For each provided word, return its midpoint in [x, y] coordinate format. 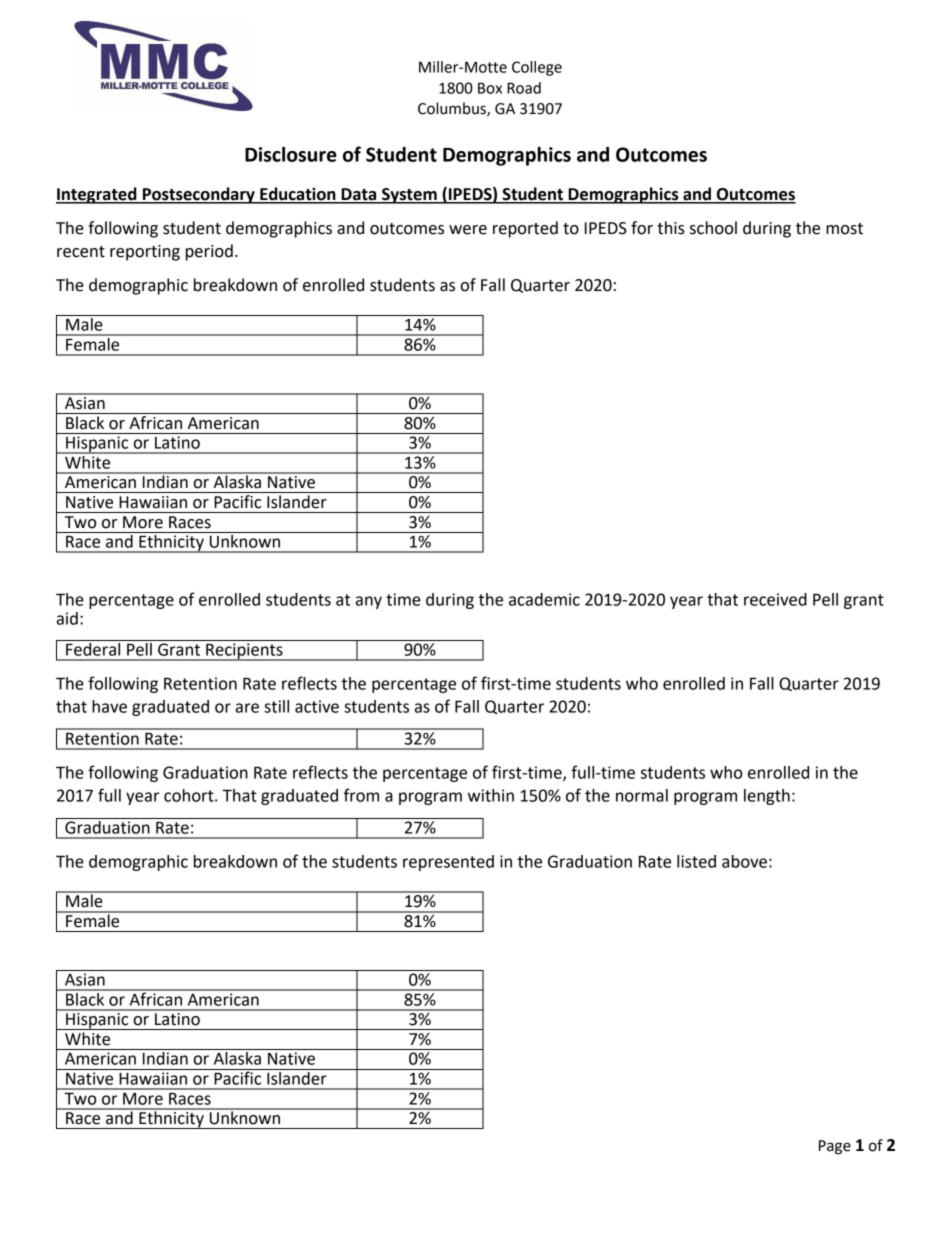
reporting [145, 253]
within [491, 795]
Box [490, 88]
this [671, 228]
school [713, 228]
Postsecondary [198, 195]
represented [448, 863]
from [361, 795]
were [468, 230]
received [775, 599]
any [369, 602]
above [744, 861]
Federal [93, 648]
